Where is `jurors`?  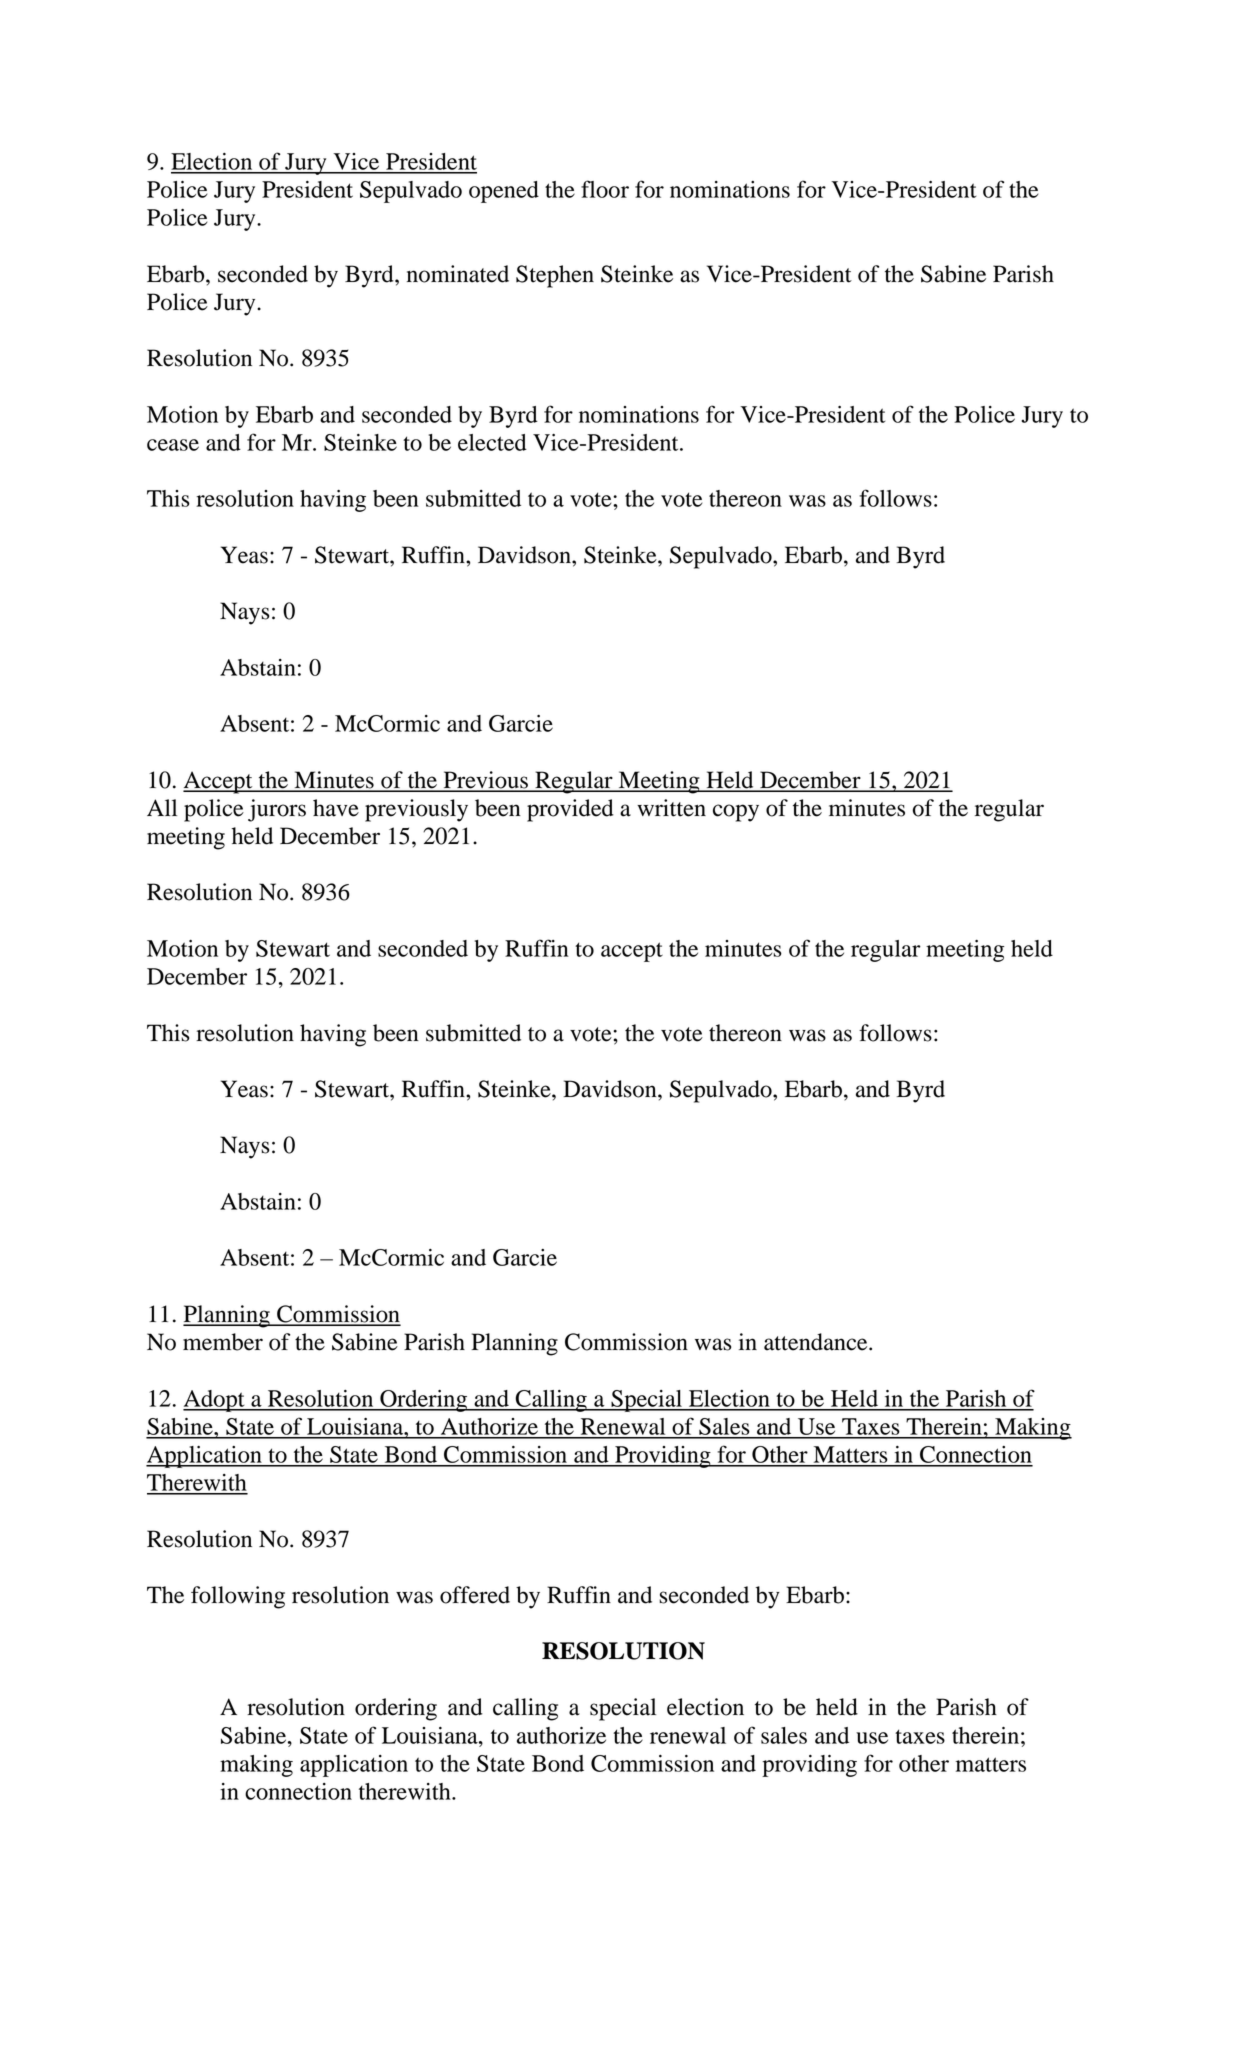
jurors is located at coordinates (277, 810).
